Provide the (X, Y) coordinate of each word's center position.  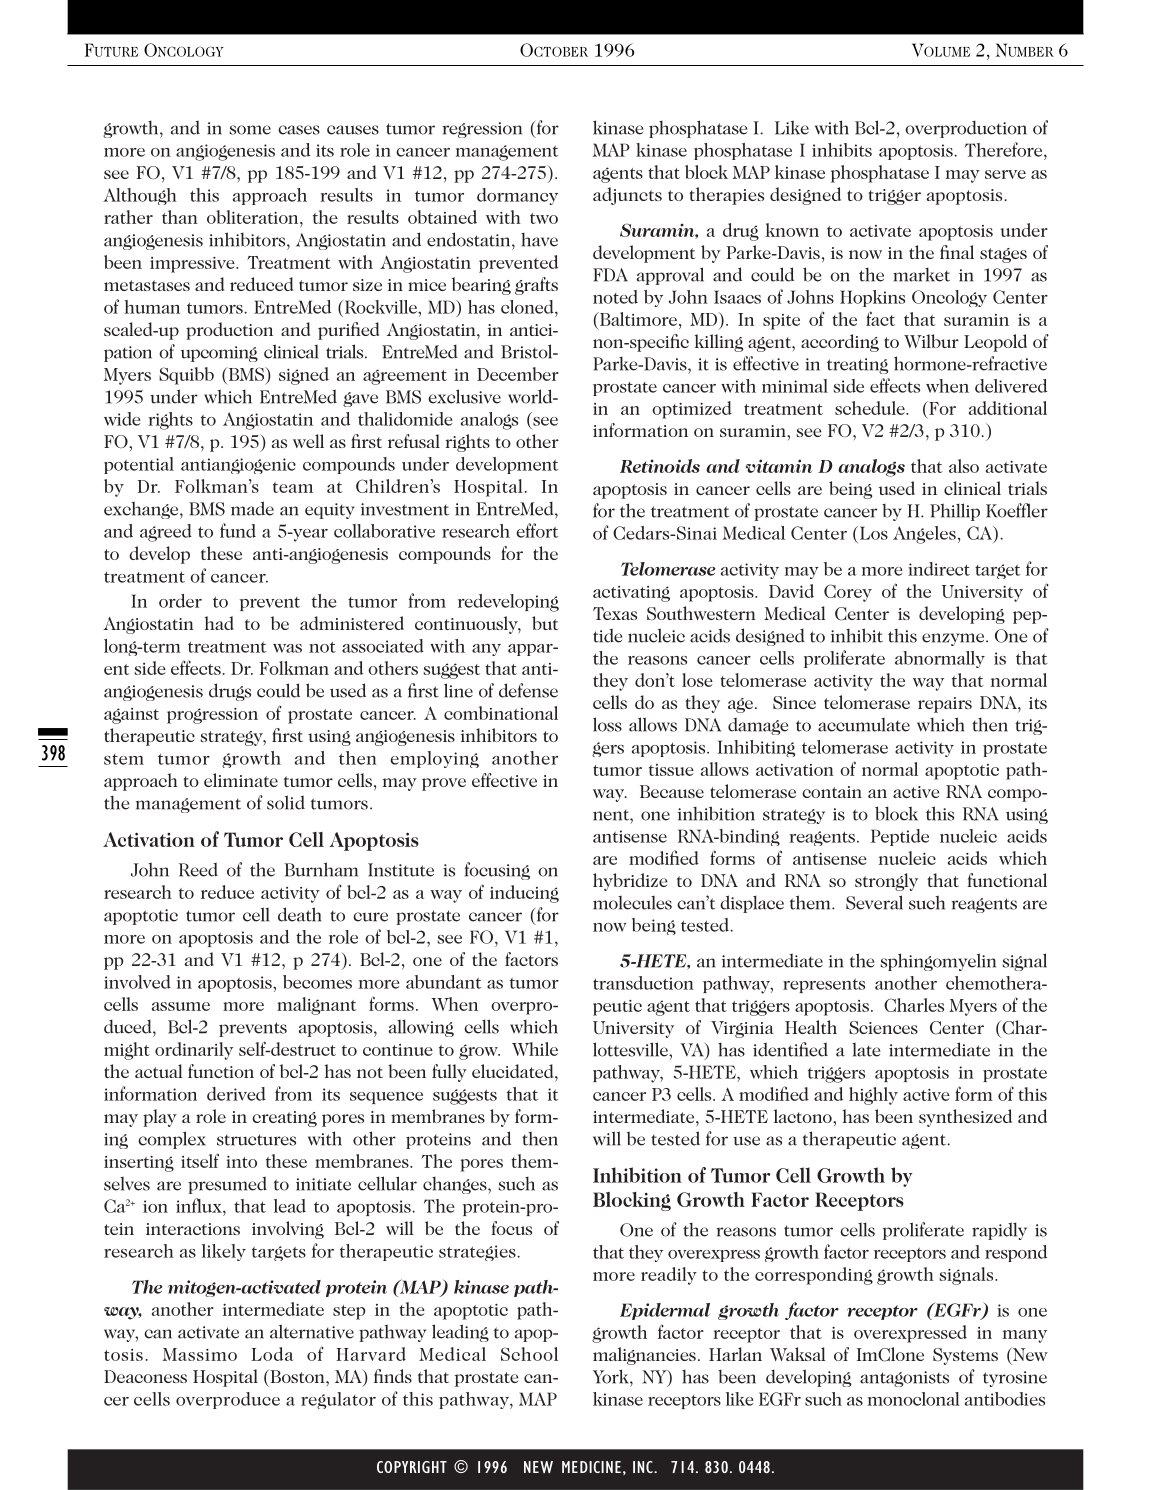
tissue (671, 770)
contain (832, 792)
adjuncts (627, 196)
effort (537, 530)
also (964, 466)
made (252, 508)
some (250, 130)
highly (873, 1096)
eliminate (241, 780)
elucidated (514, 1071)
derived (236, 1094)
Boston (297, 1376)
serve (1005, 174)
